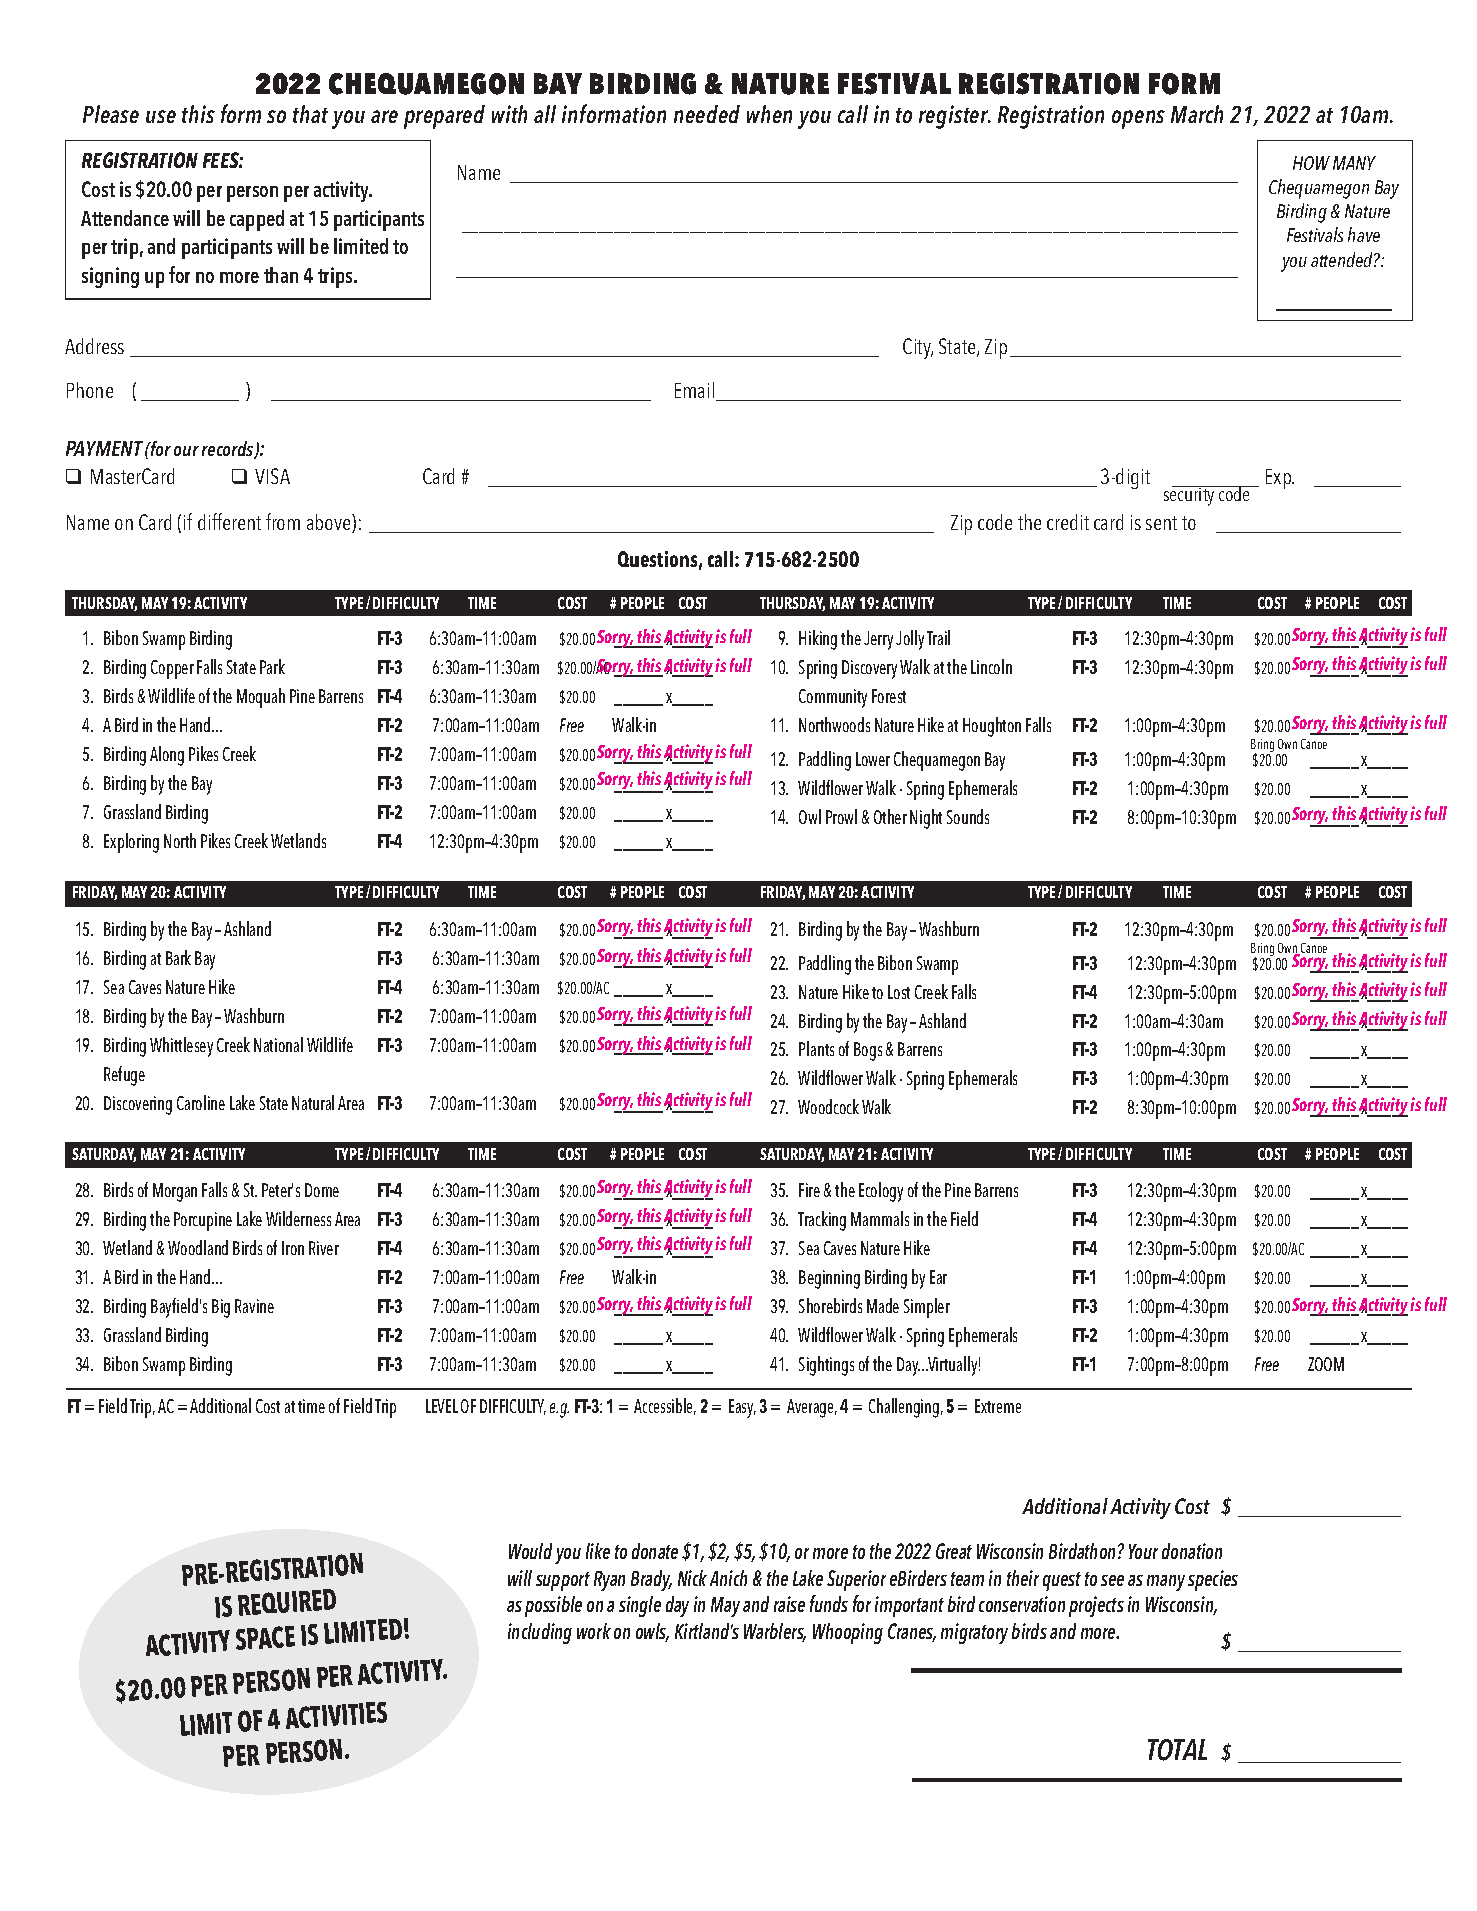 Image resolution: width=1477 pixels, height=1911 pixels. Describe the element at coordinates (1177, 1750) in the screenshot. I see `TOTAL` at that location.
